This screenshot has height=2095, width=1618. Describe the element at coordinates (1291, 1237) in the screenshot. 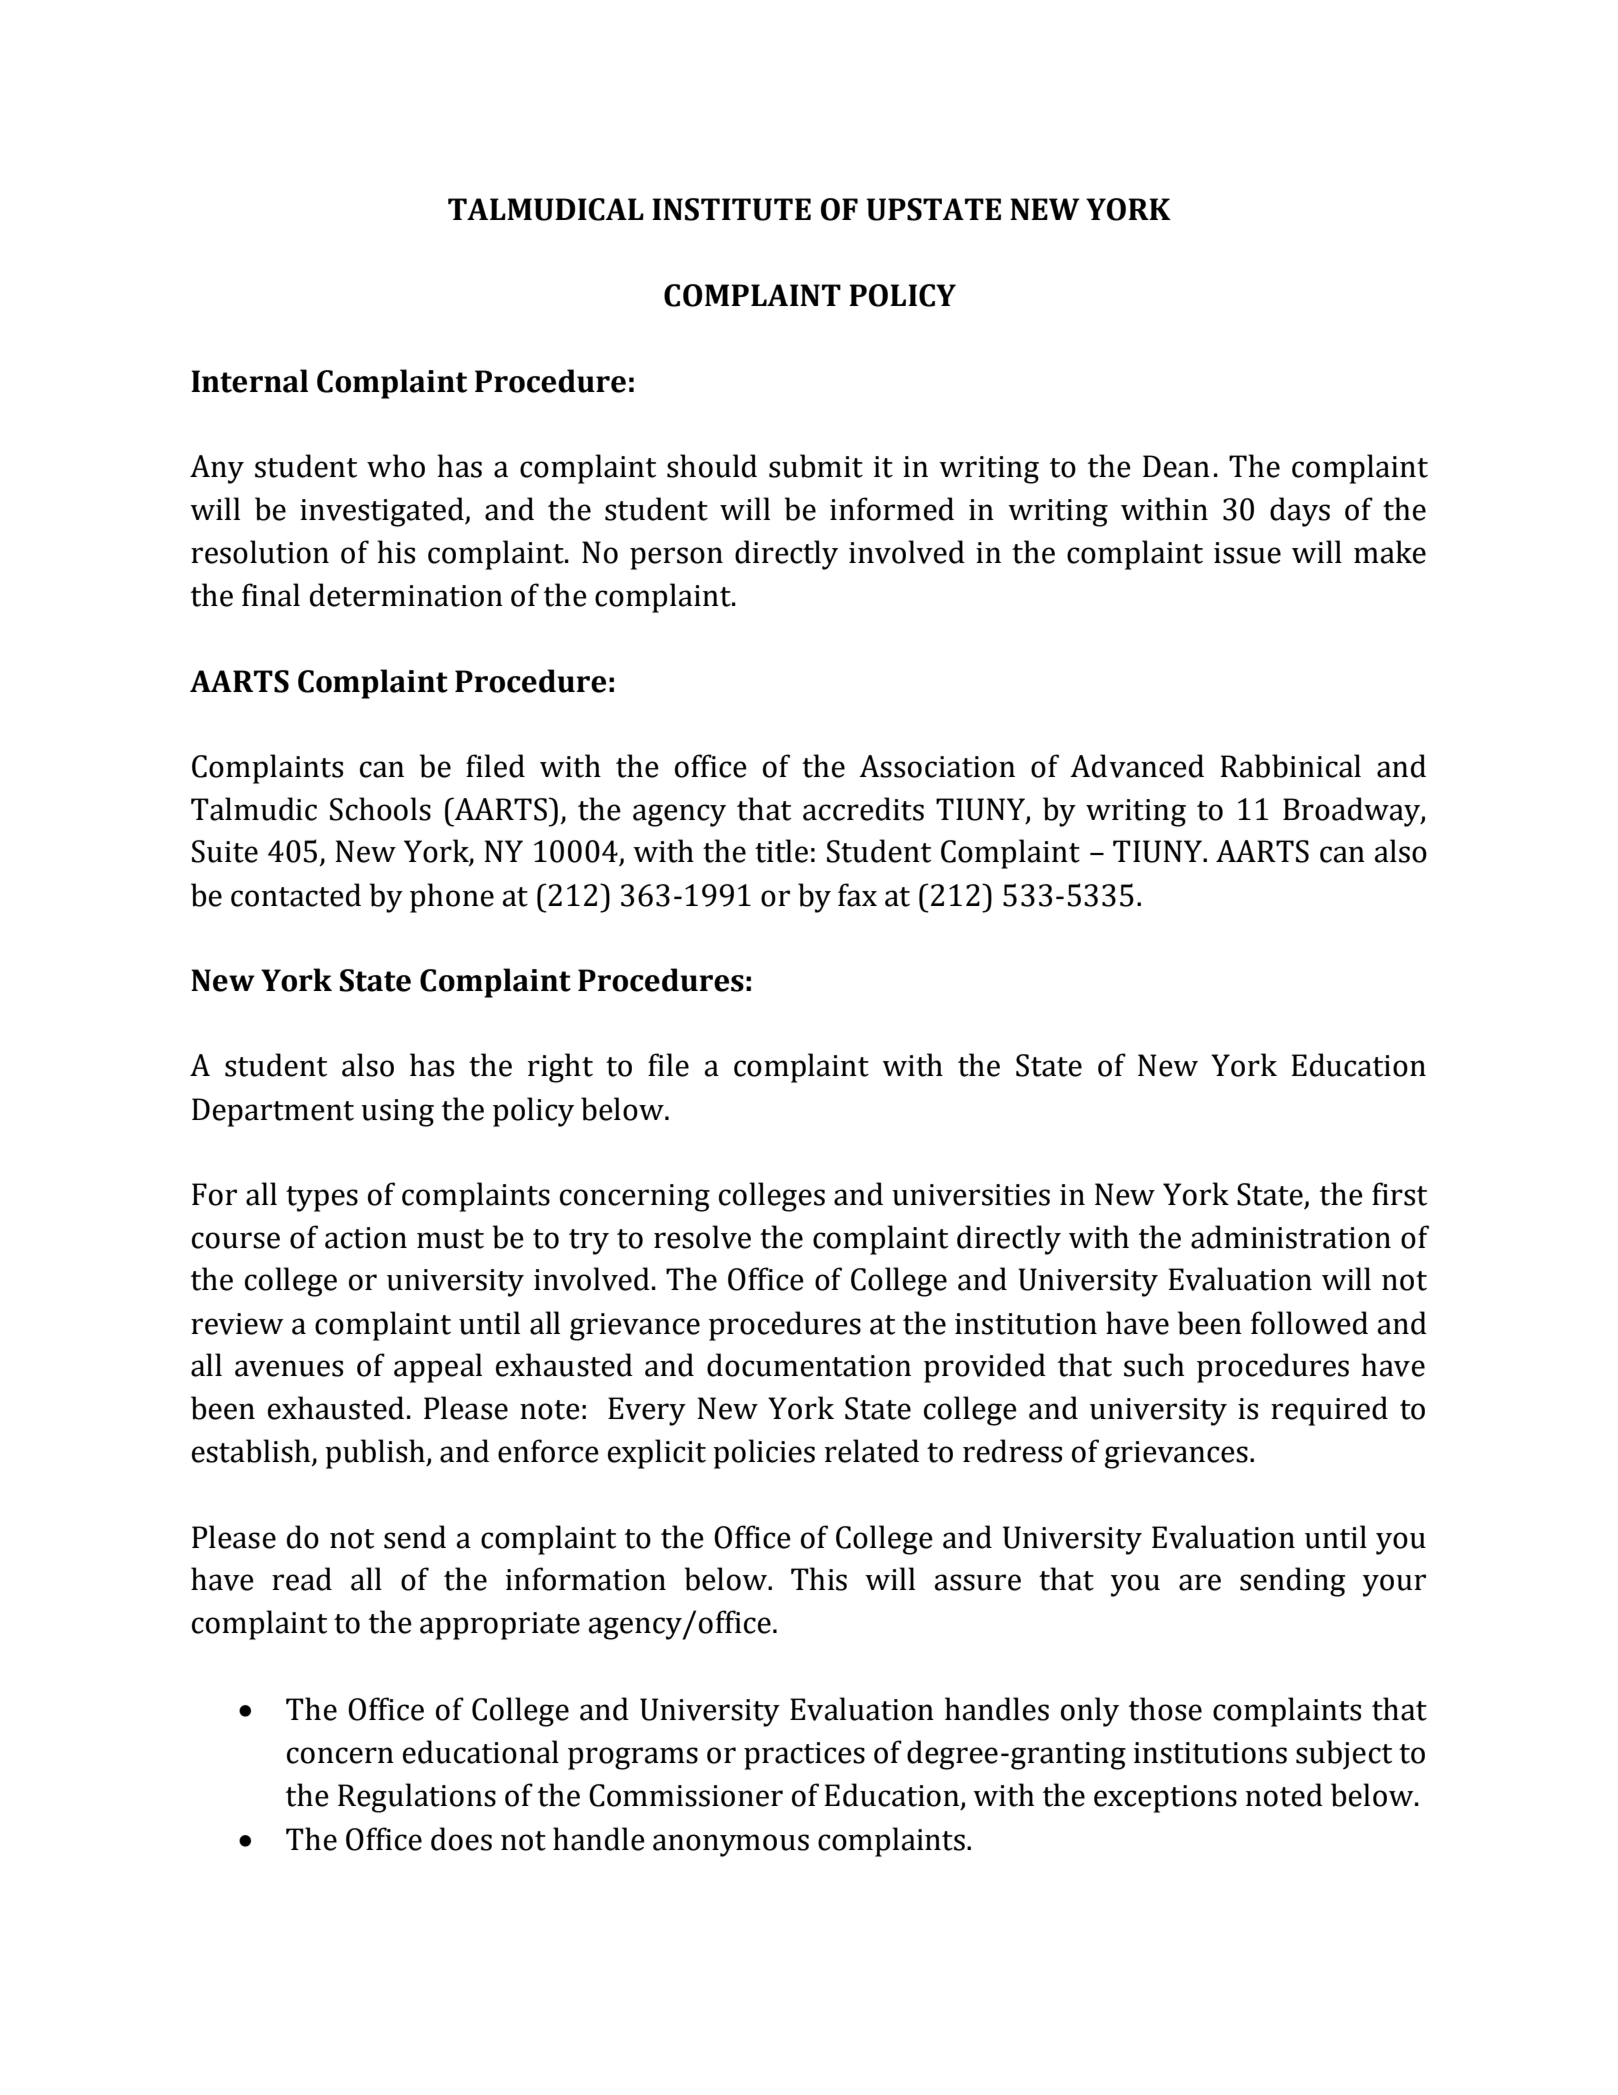

I see `administration` at that location.
